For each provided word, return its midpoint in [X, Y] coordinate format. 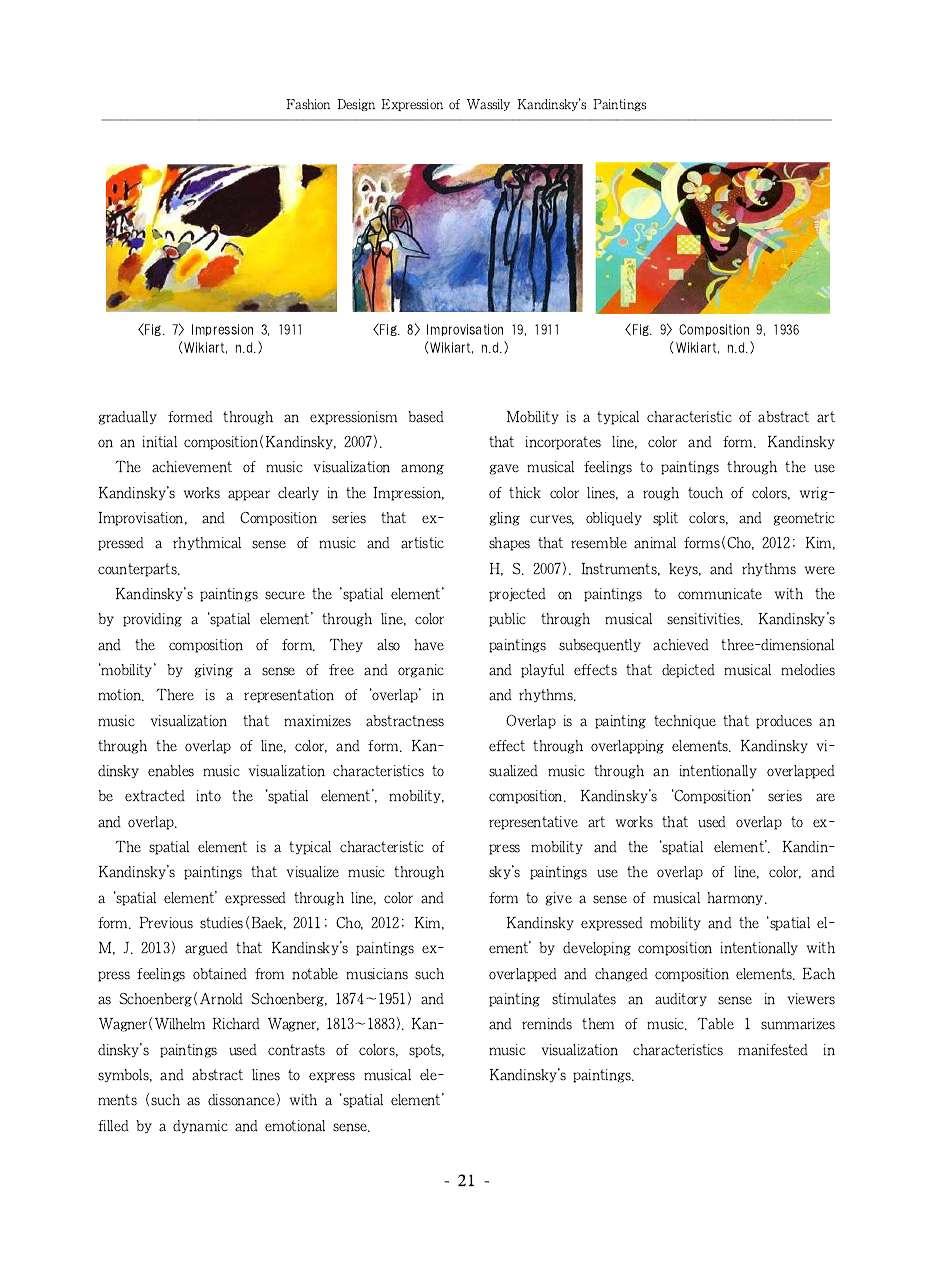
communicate [720, 594]
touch [705, 493]
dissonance [244, 1099]
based [426, 417]
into [208, 796]
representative [533, 823]
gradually [127, 418]
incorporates [563, 443]
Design [356, 105]
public [507, 620]
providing [152, 620]
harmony [737, 898]
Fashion [308, 104]
